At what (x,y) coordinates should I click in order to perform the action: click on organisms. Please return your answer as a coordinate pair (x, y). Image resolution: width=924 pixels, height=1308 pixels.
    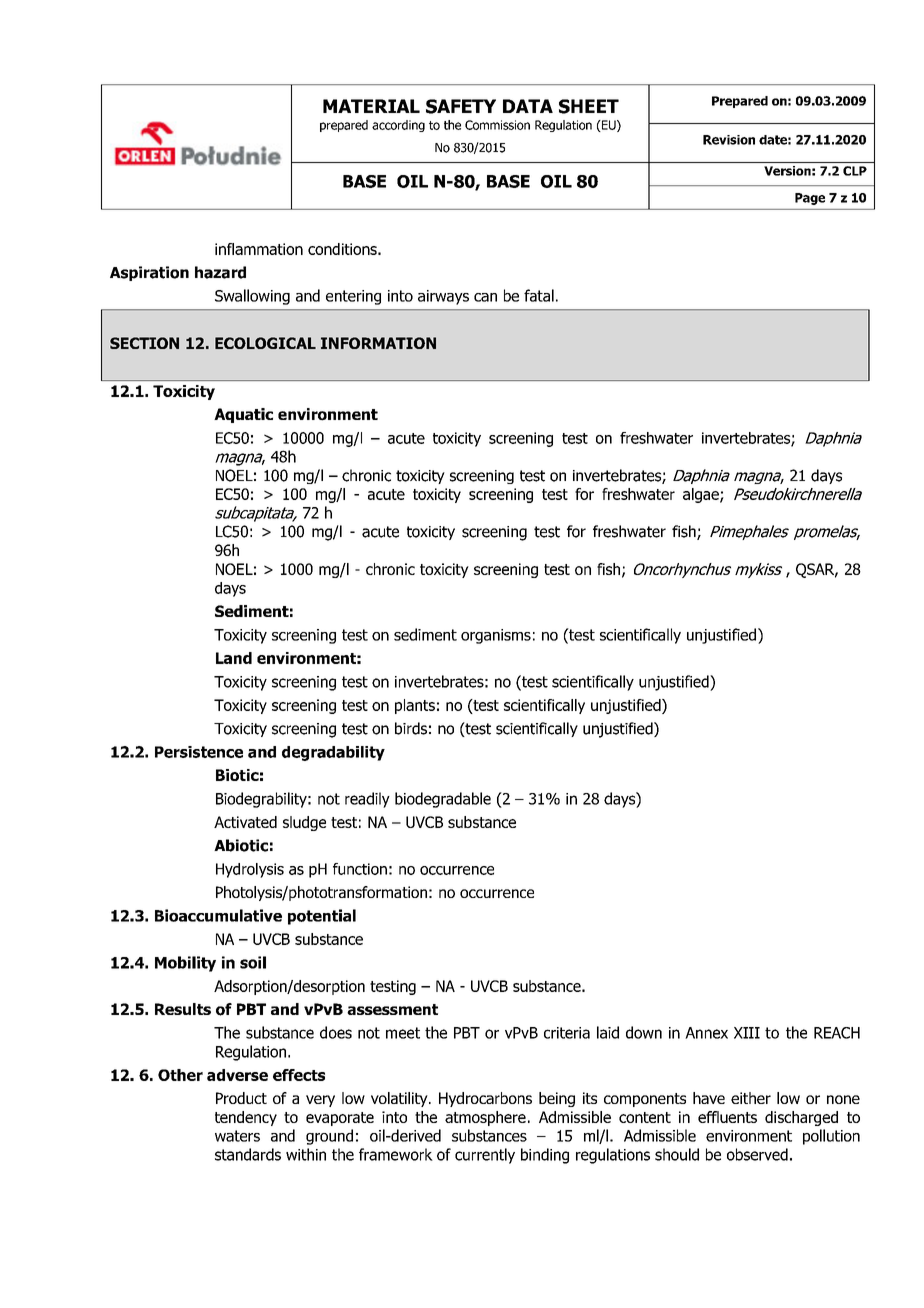
    Looking at the image, I should click on (496, 636).
